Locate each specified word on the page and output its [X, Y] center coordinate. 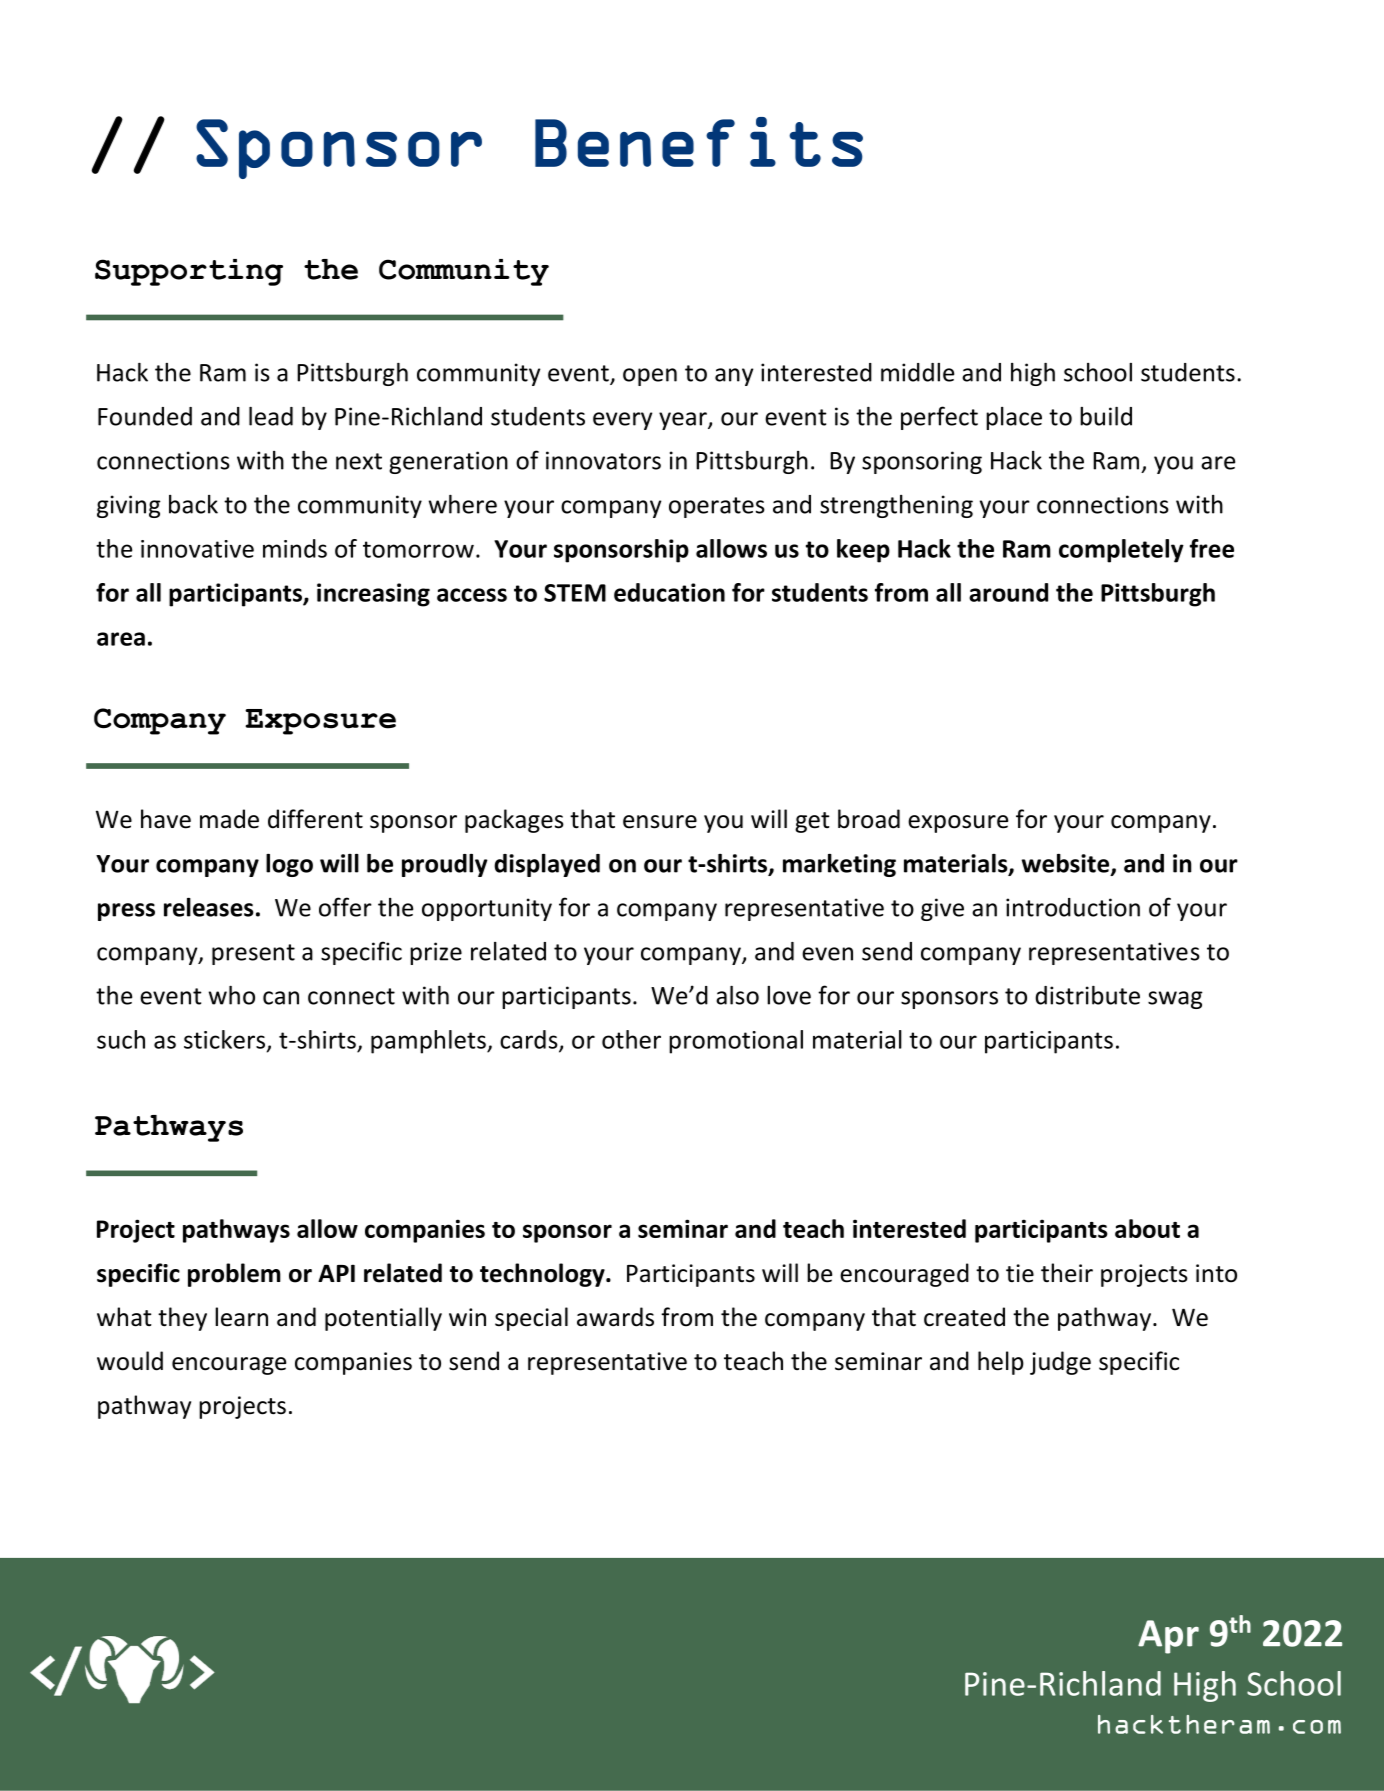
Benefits [699, 142]
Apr [1168, 1637]
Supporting [189, 272]
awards [615, 1317]
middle [917, 372]
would [130, 1361]
